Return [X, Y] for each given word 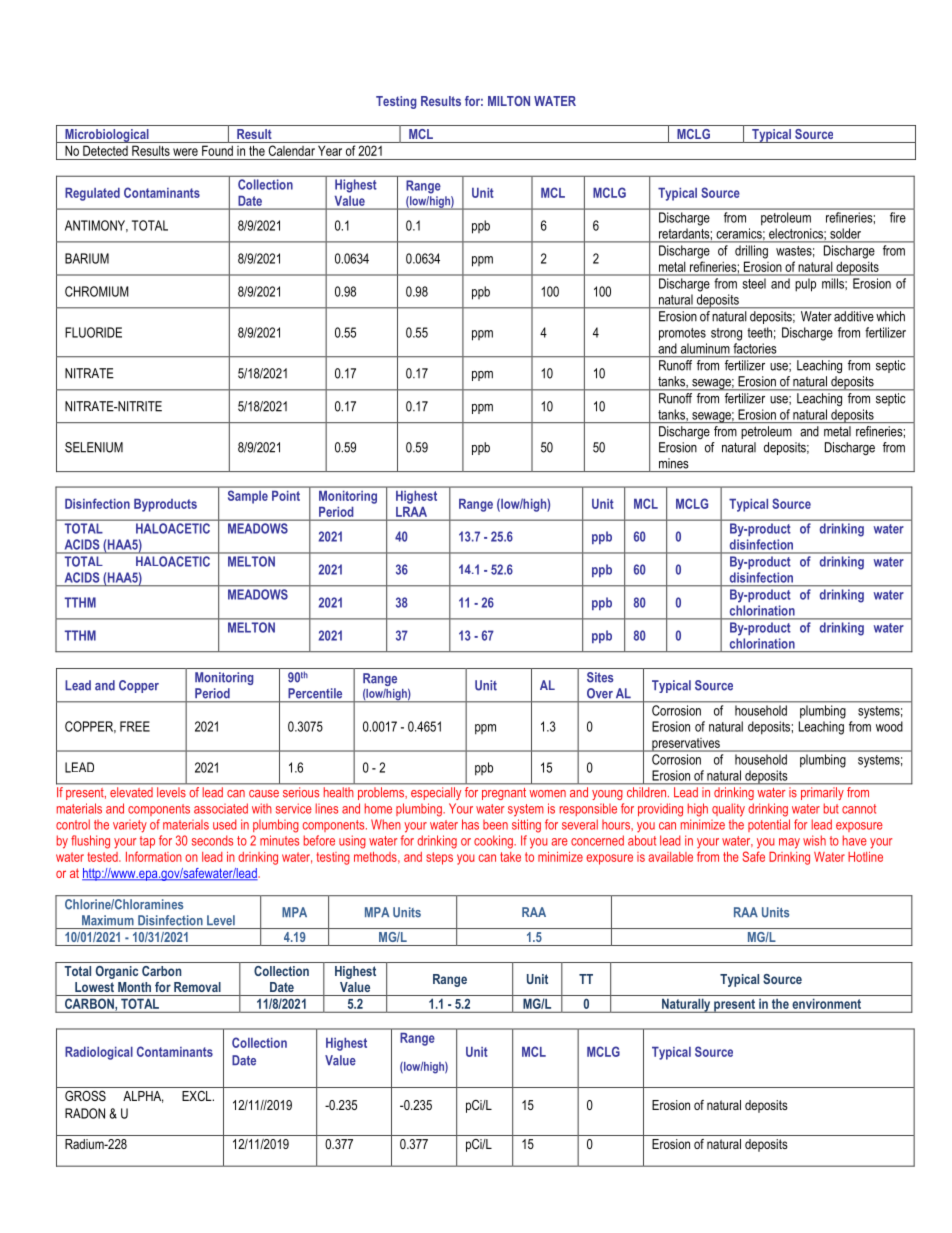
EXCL [198, 1096]
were [185, 152]
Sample [248, 497]
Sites [600, 677]
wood [889, 726]
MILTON [509, 101]
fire [897, 217]
